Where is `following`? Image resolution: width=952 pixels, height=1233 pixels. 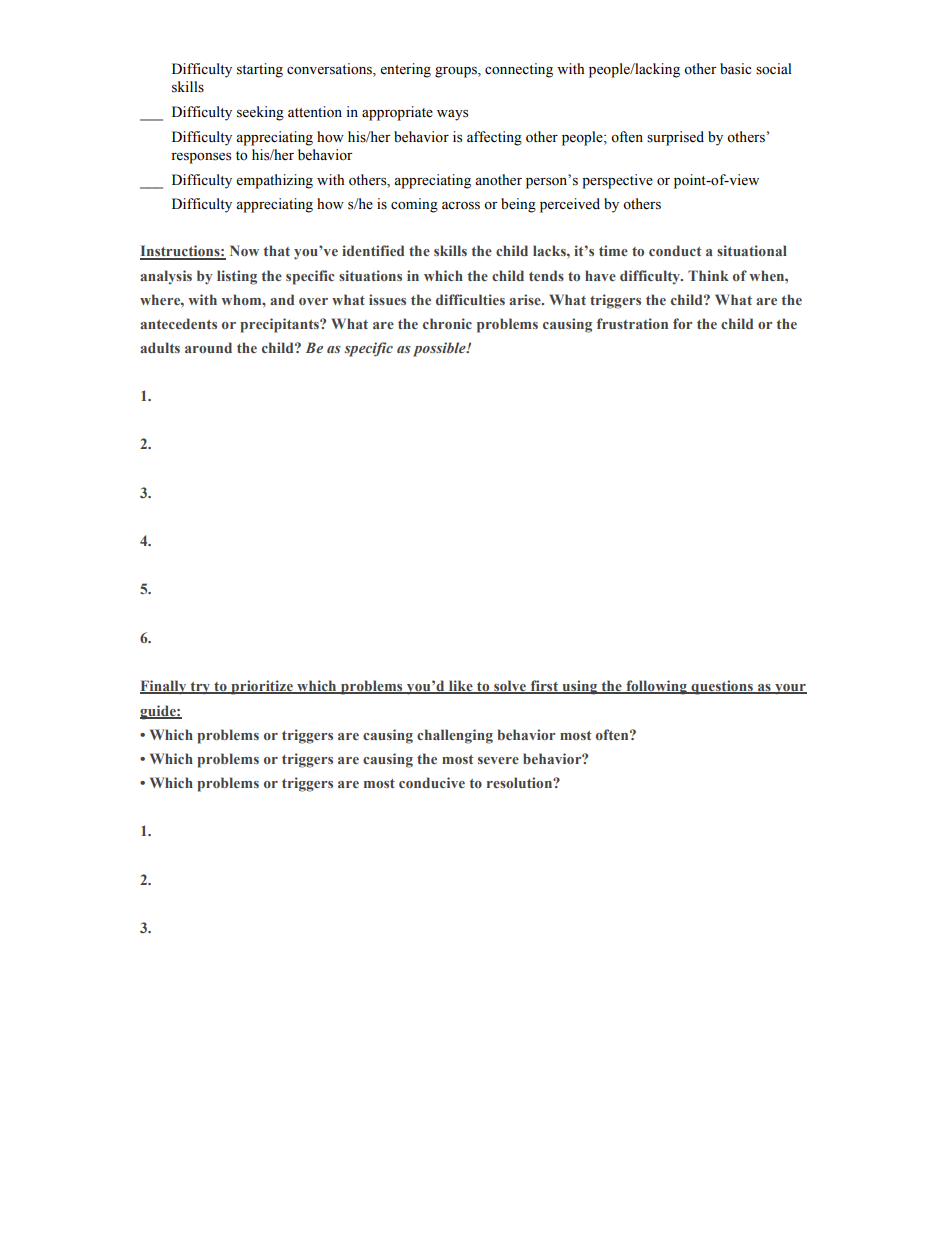 following is located at coordinates (656, 687).
